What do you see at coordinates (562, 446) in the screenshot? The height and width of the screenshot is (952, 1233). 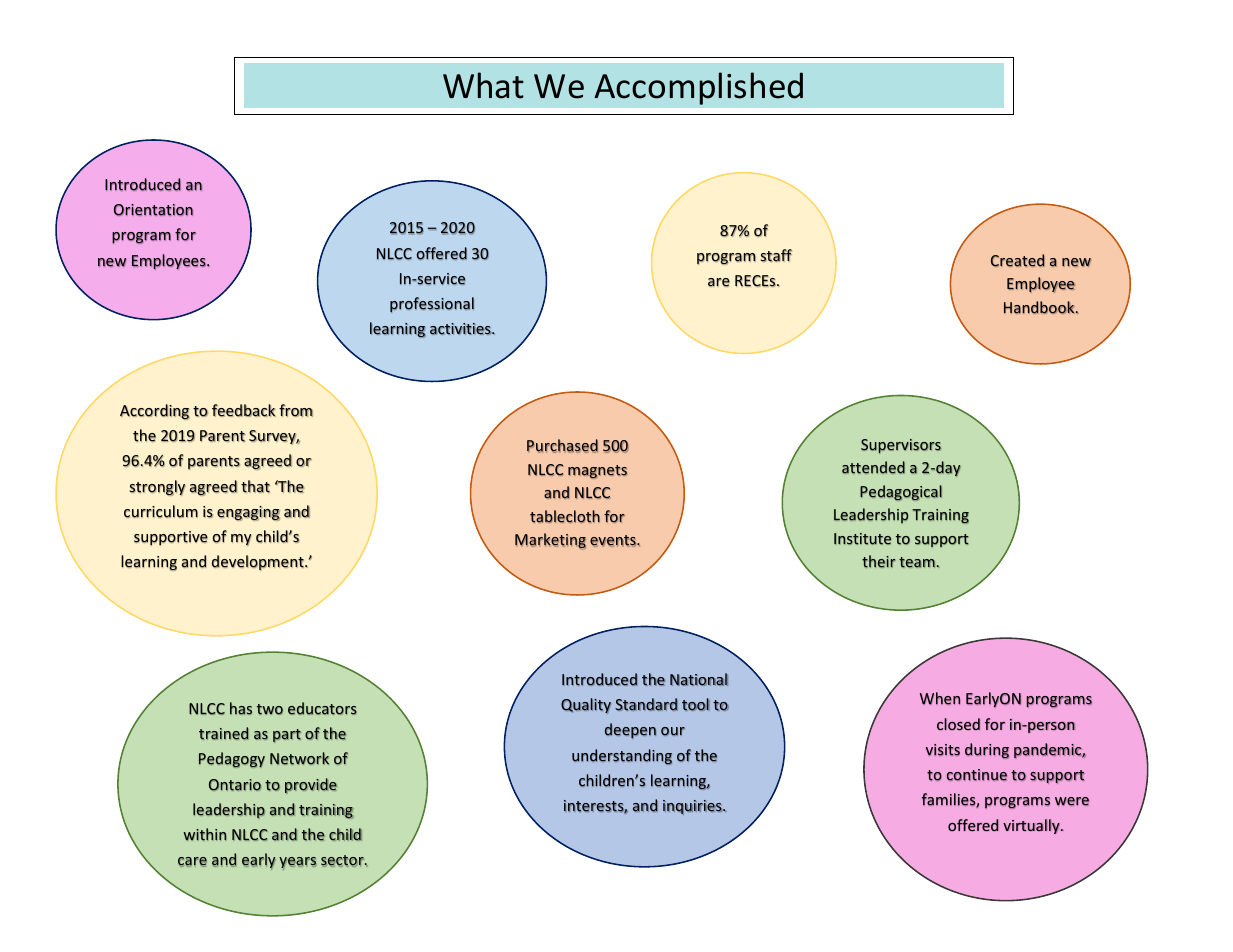 I see `Purchased` at bounding box center [562, 446].
